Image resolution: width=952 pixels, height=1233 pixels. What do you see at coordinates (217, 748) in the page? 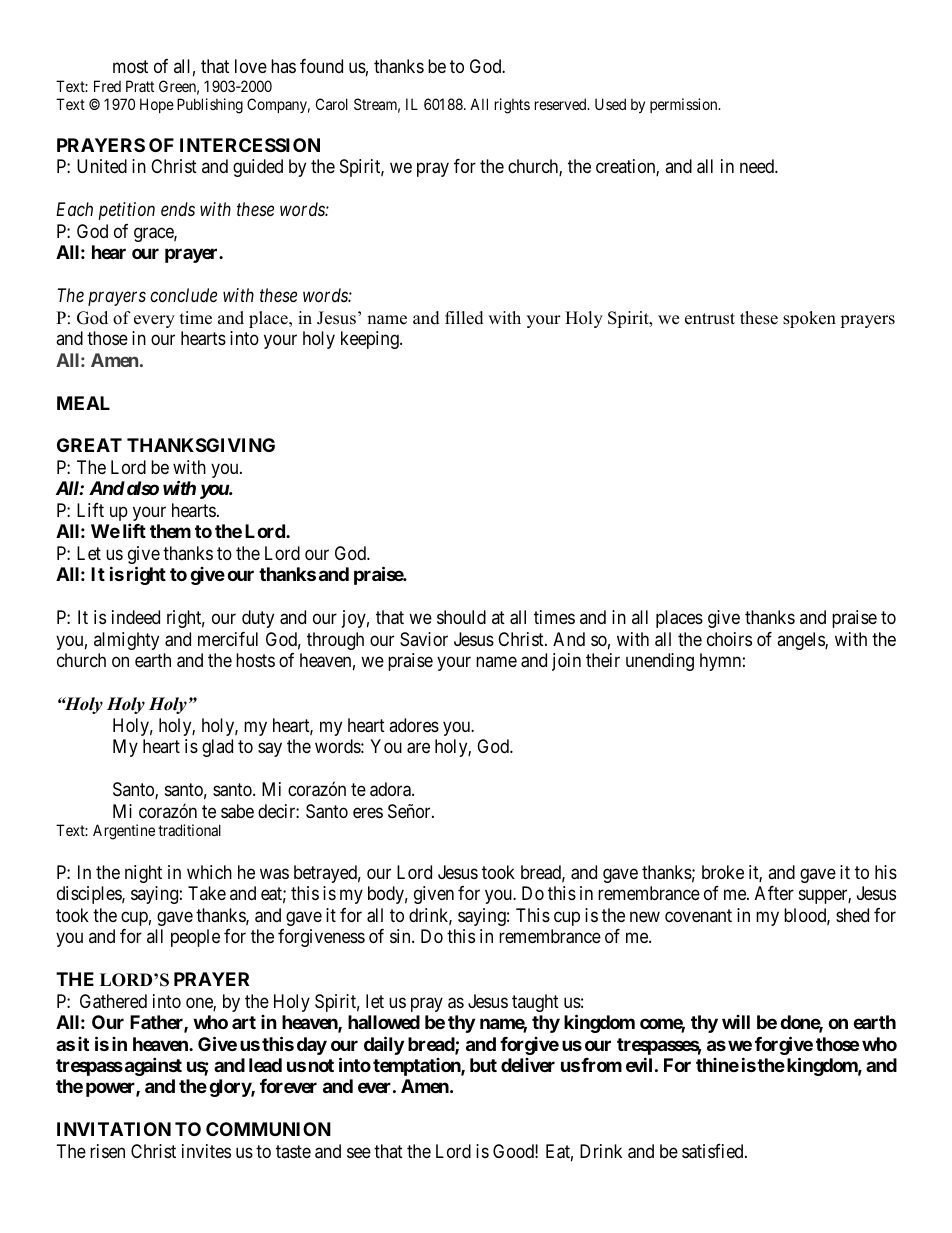
I see `glad` at bounding box center [217, 748].
